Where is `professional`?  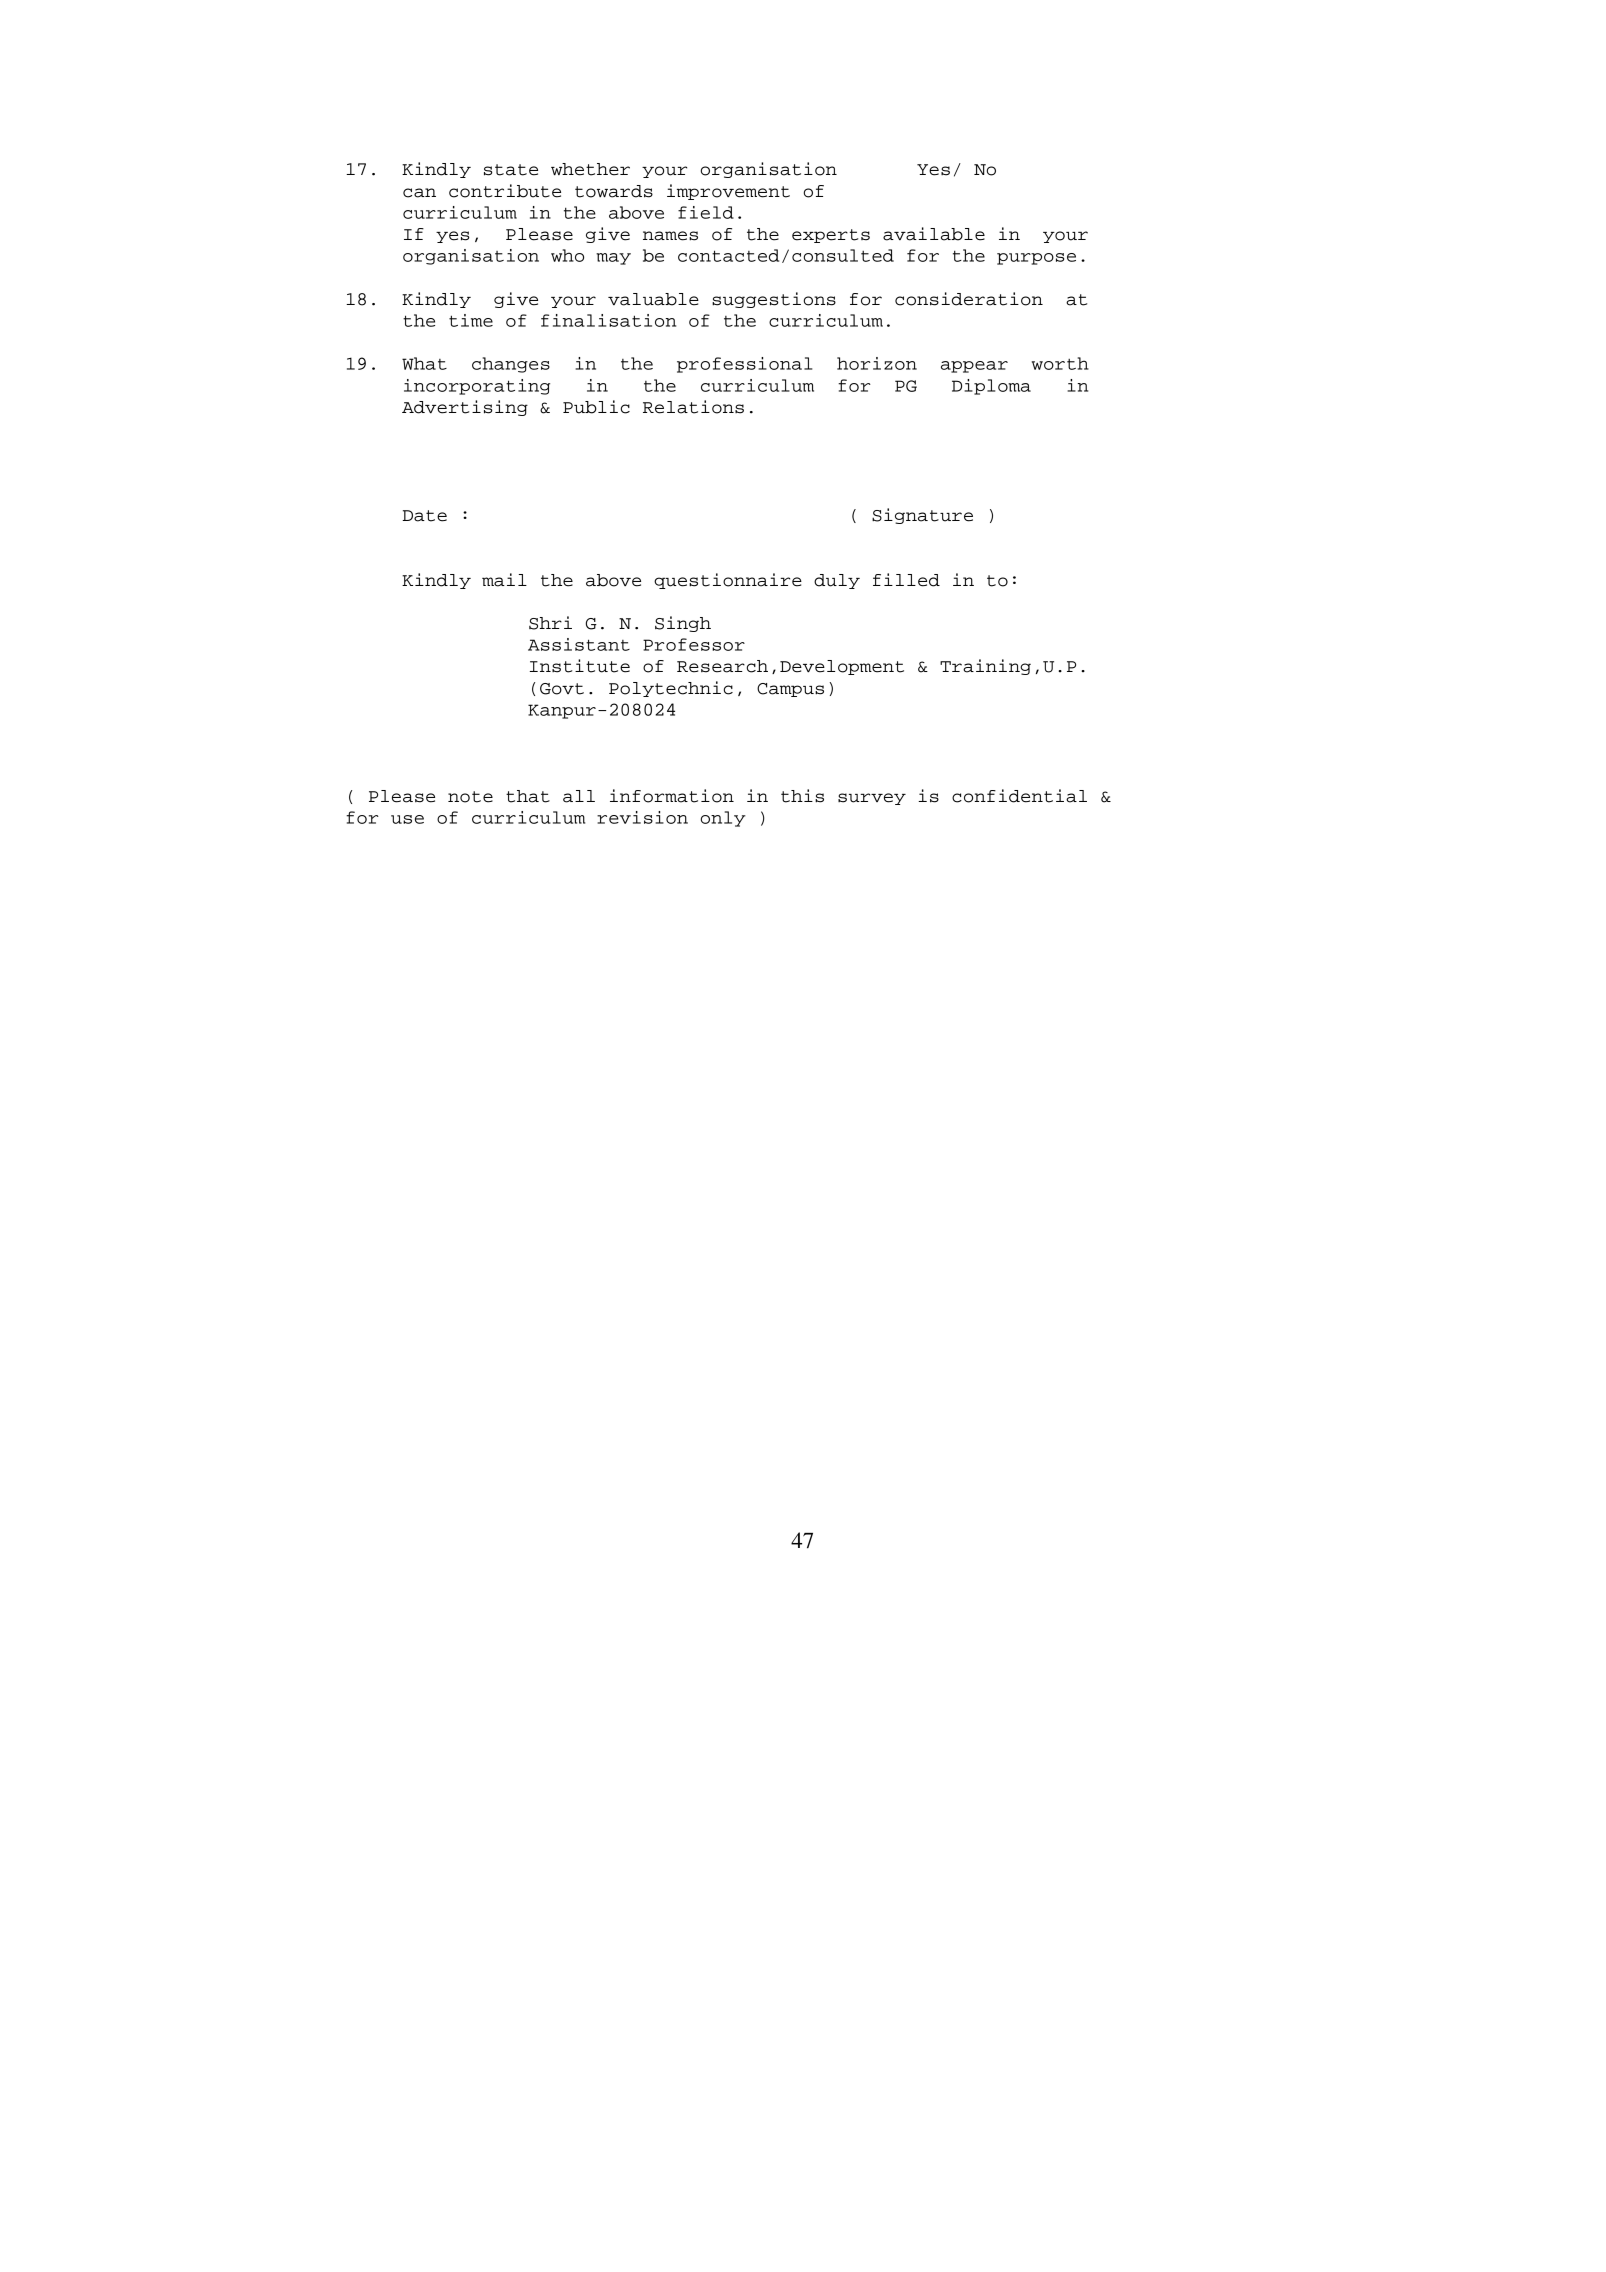
professional is located at coordinates (744, 365).
